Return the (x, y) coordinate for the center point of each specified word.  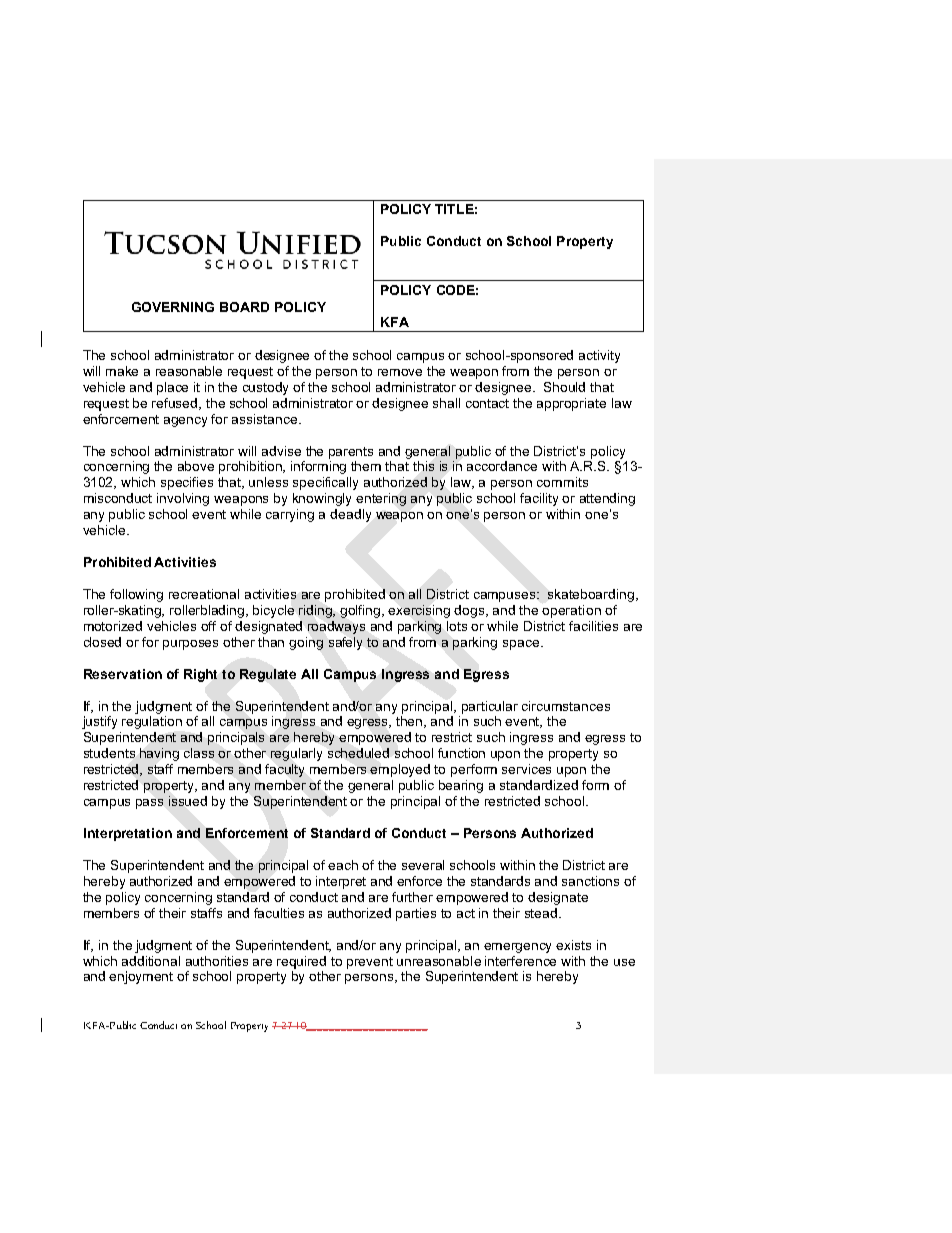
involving (183, 499)
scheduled (358, 753)
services (526, 769)
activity (599, 356)
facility (539, 499)
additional (151, 961)
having (159, 754)
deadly (350, 515)
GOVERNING (173, 307)
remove (400, 372)
